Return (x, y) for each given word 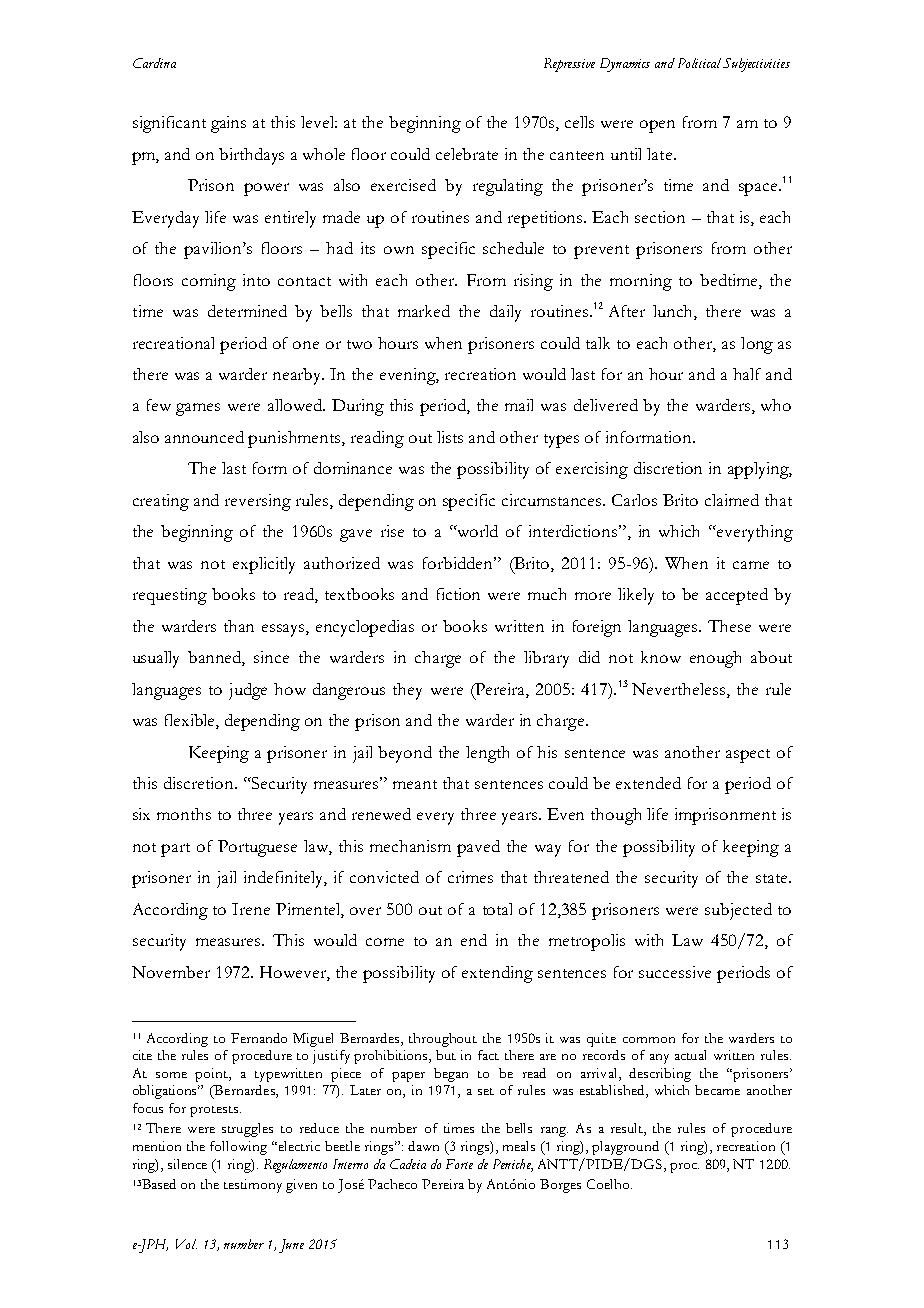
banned (216, 658)
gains (228, 124)
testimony (253, 1186)
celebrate (467, 154)
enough (715, 659)
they (407, 691)
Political (699, 63)
